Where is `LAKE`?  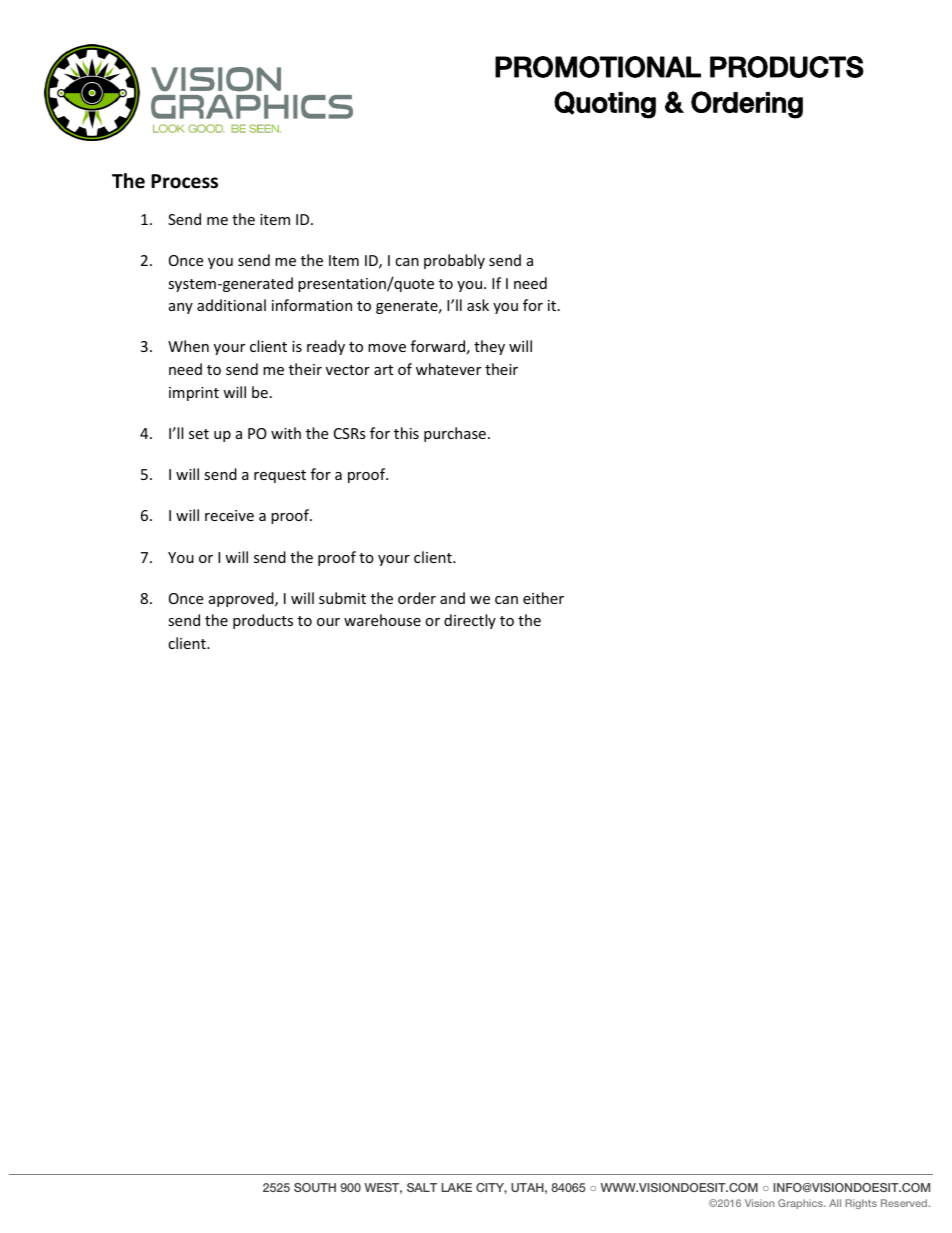 LAKE is located at coordinates (456, 1187).
